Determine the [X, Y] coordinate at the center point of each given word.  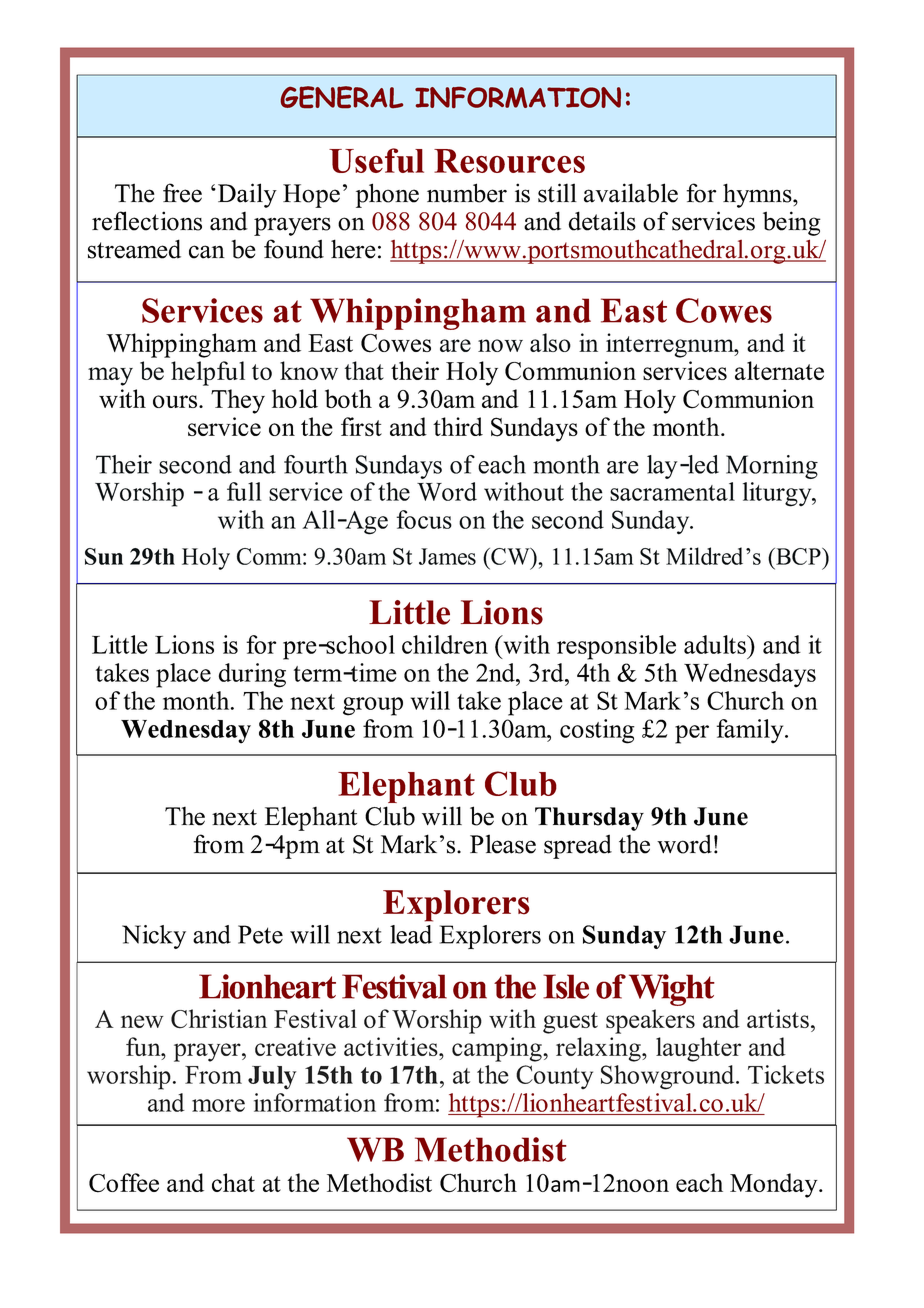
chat [233, 1182]
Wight [672, 990]
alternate [779, 370]
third [458, 426]
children [445, 644]
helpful [208, 373]
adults [716, 644]
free [182, 193]
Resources [509, 161]
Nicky [154, 937]
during [252, 675]
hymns [758, 195]
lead [411, 934]
